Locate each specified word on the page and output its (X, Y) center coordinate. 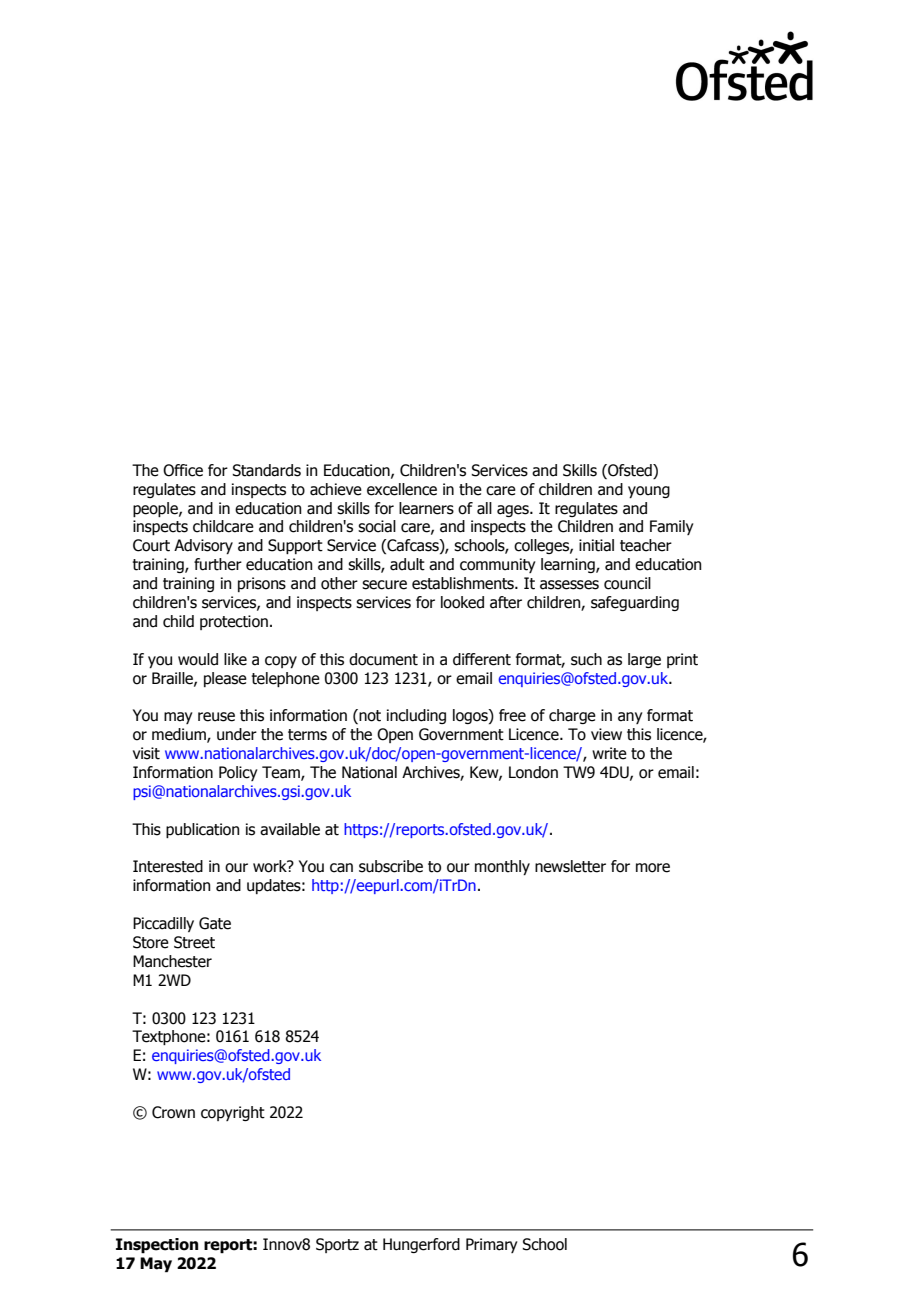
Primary (492, 1245)
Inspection (157, 1246)
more (653, 868)
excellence (402, 489)
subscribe (391, 866)
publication (203, 830)
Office (183, 470)
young (649, 492)
